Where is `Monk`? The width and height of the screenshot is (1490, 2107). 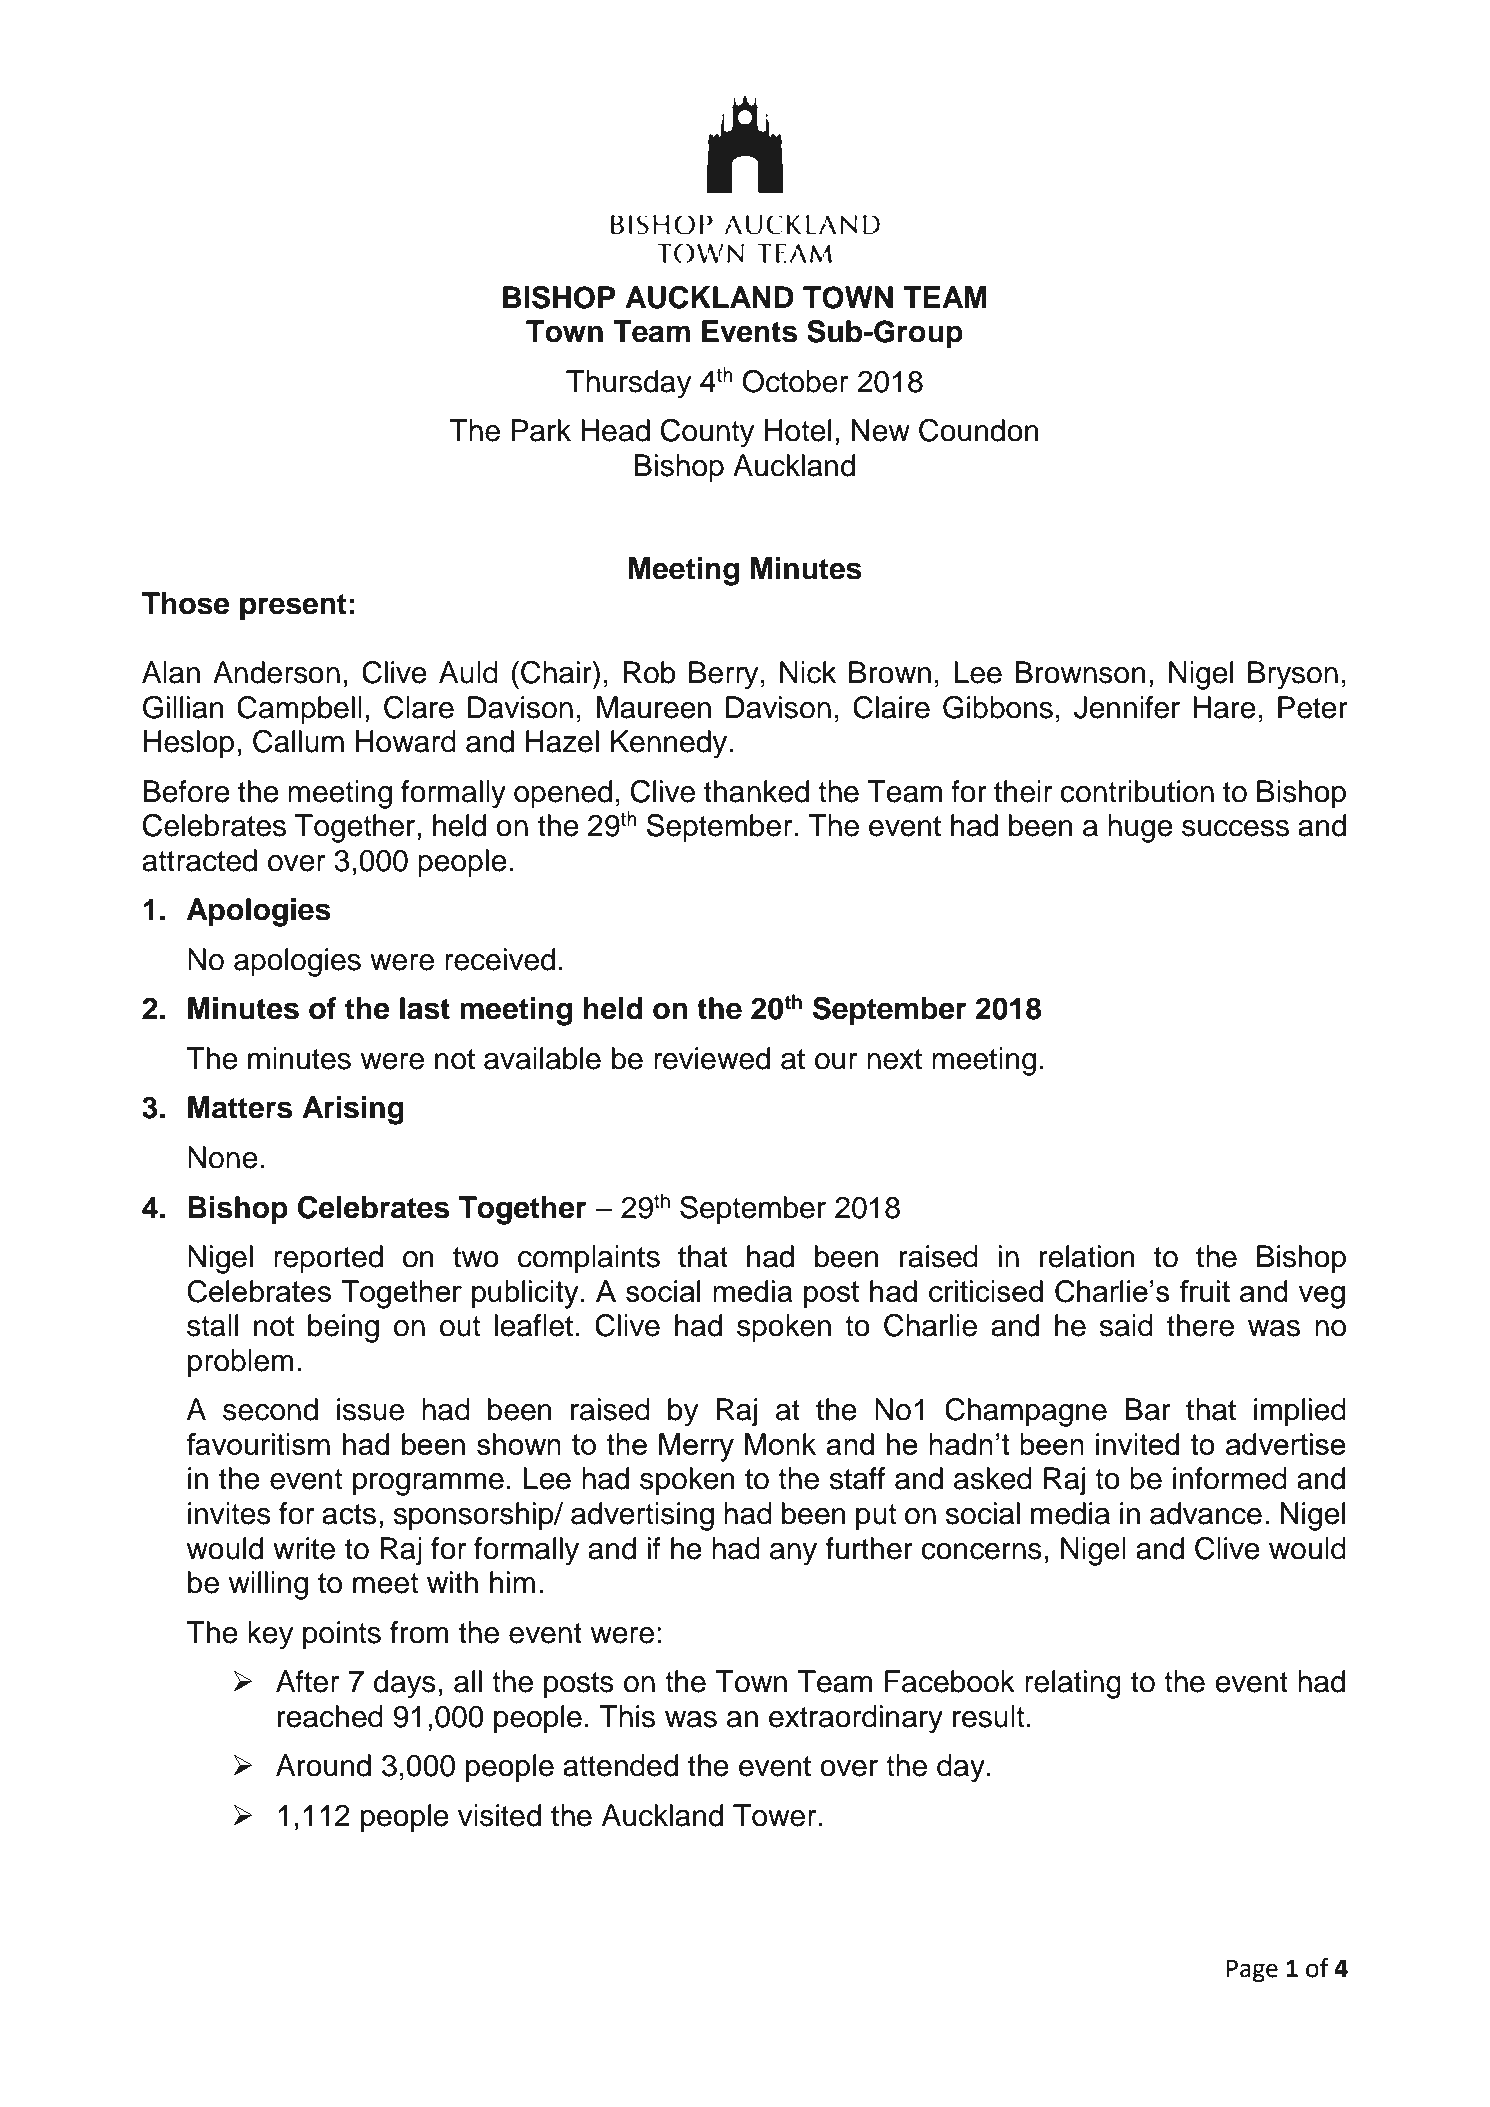 Monk is located at coordinates (780, 1444).
